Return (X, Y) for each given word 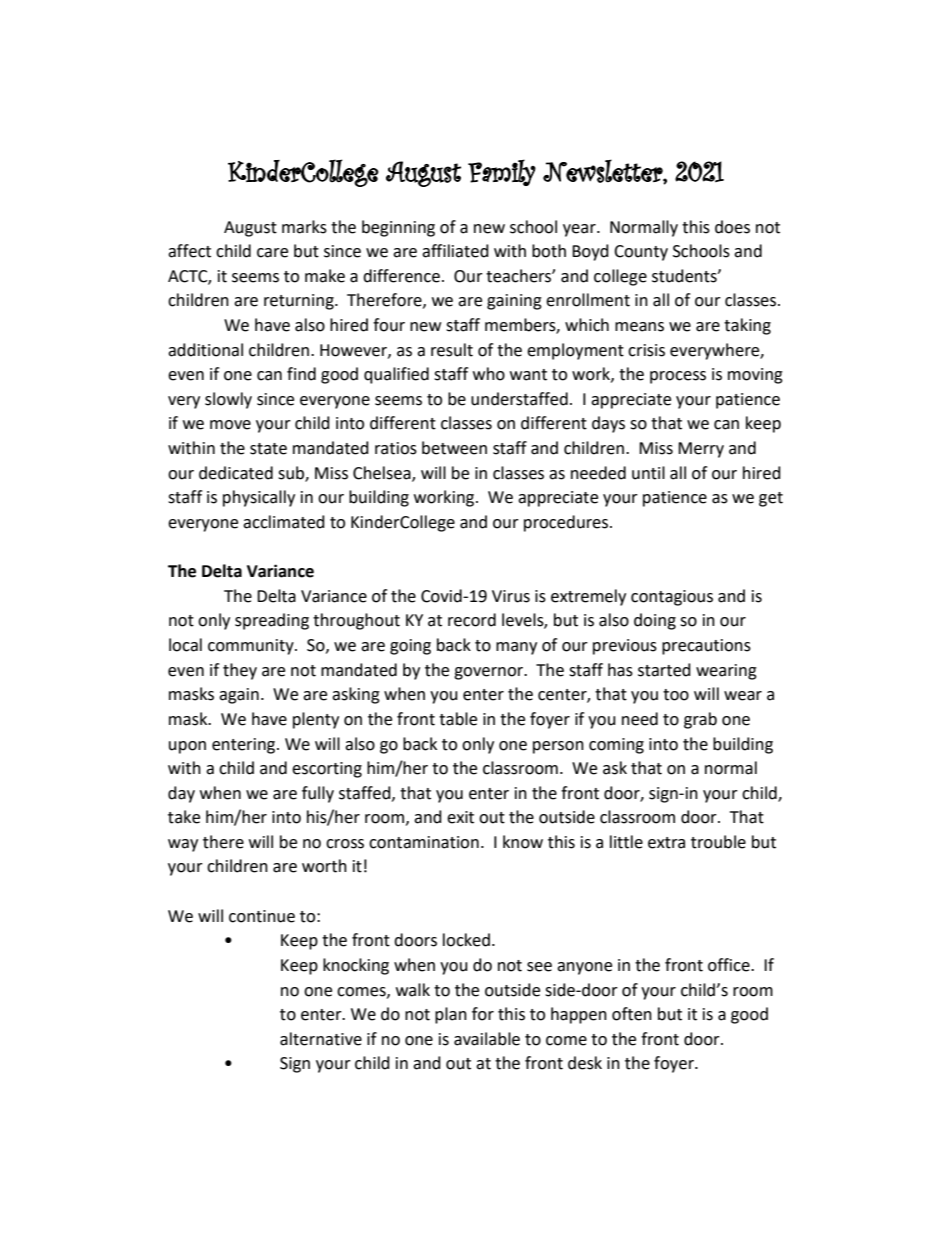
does (732, 227)
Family (502, 172)
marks (304, 227)
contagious (672, 598)
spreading (272, 621)
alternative (321, 1039)
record (472, 620)
